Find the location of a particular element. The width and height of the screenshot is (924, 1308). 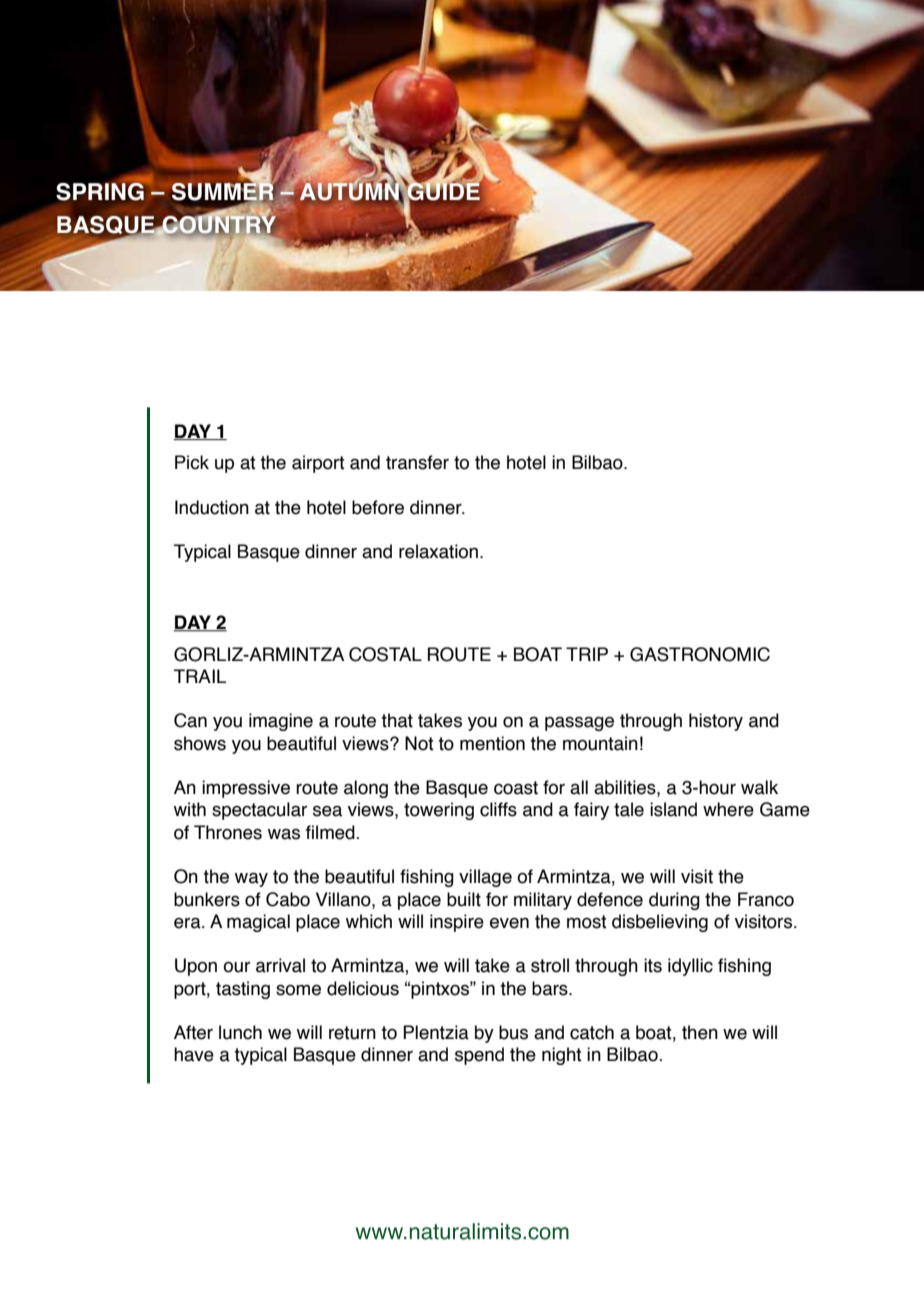

TRIP is located at coordinates (587, 654).
